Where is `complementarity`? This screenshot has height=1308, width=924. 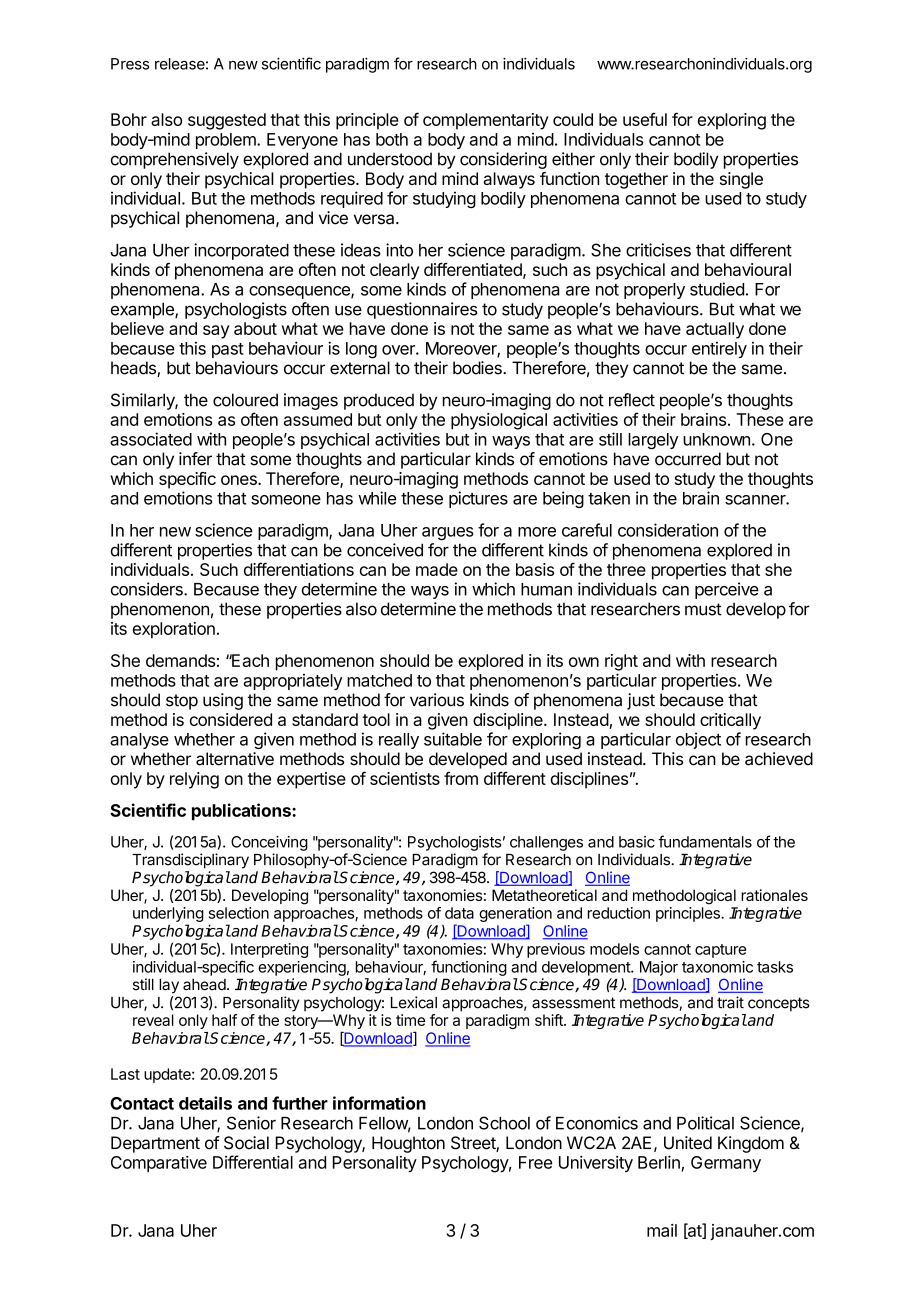
complementarity is located at coordinates (486, 121).
